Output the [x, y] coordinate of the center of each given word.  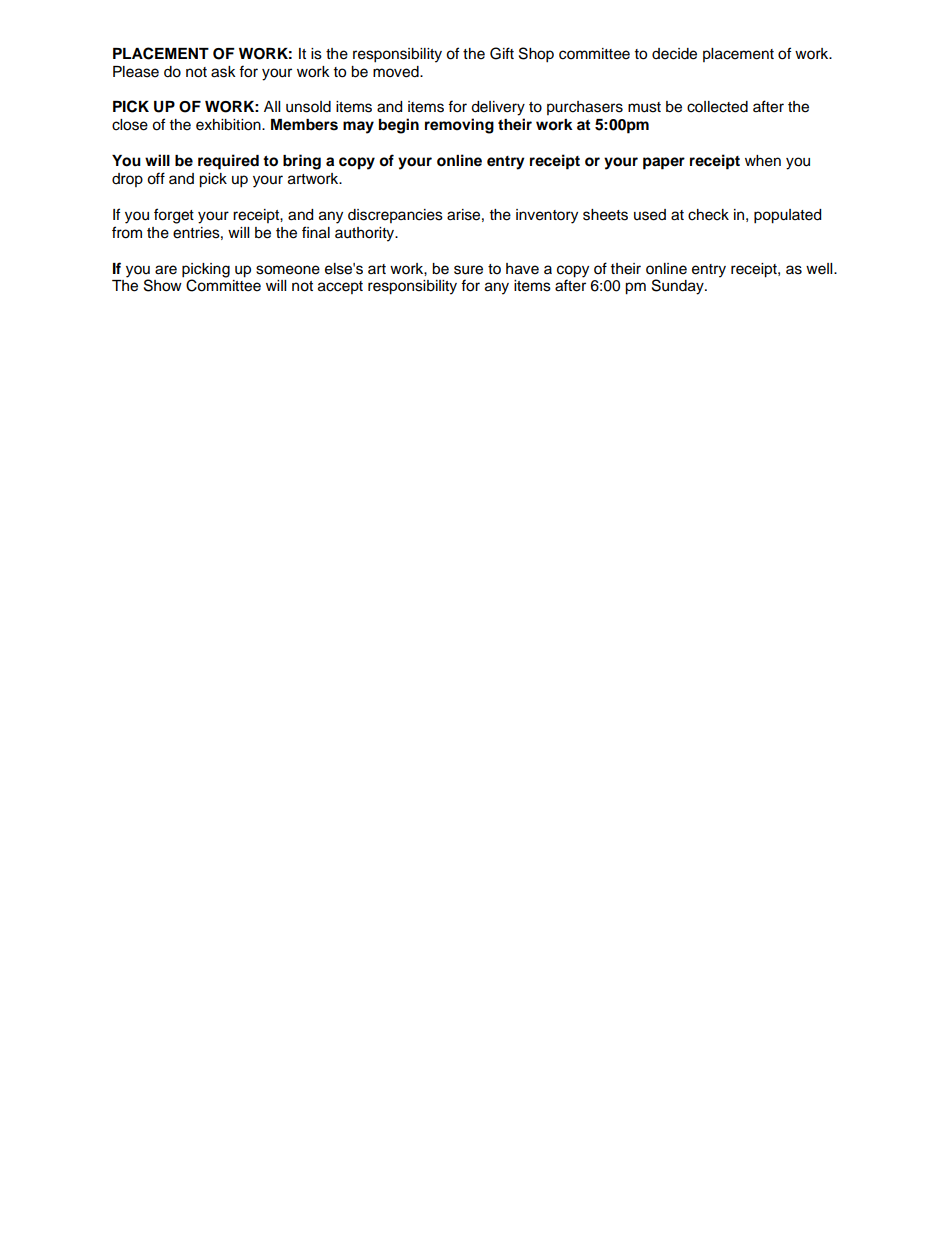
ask [223, 72]
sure [468, 270]
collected [717, 107]
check [708, 215]
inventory [547, 216]
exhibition [229, 125]
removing [459, 126]
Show [163, 285]
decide [674, 54]
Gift [502, 53]
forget [174, 216]
